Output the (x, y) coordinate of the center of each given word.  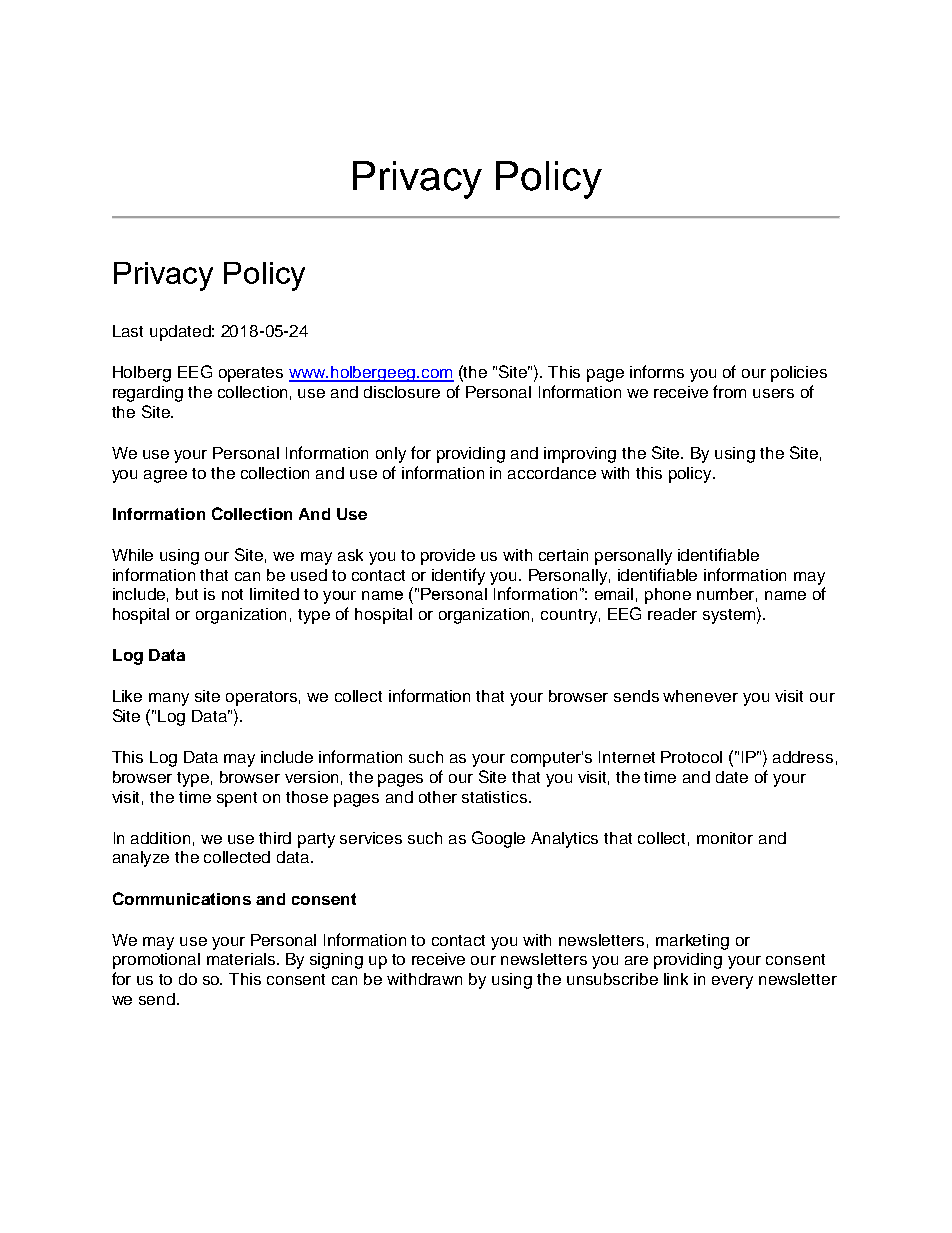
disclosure (402, 392)
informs (657, 371)
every (732, 982)
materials (242, 959)
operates (251, 374)
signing (336, 961)
